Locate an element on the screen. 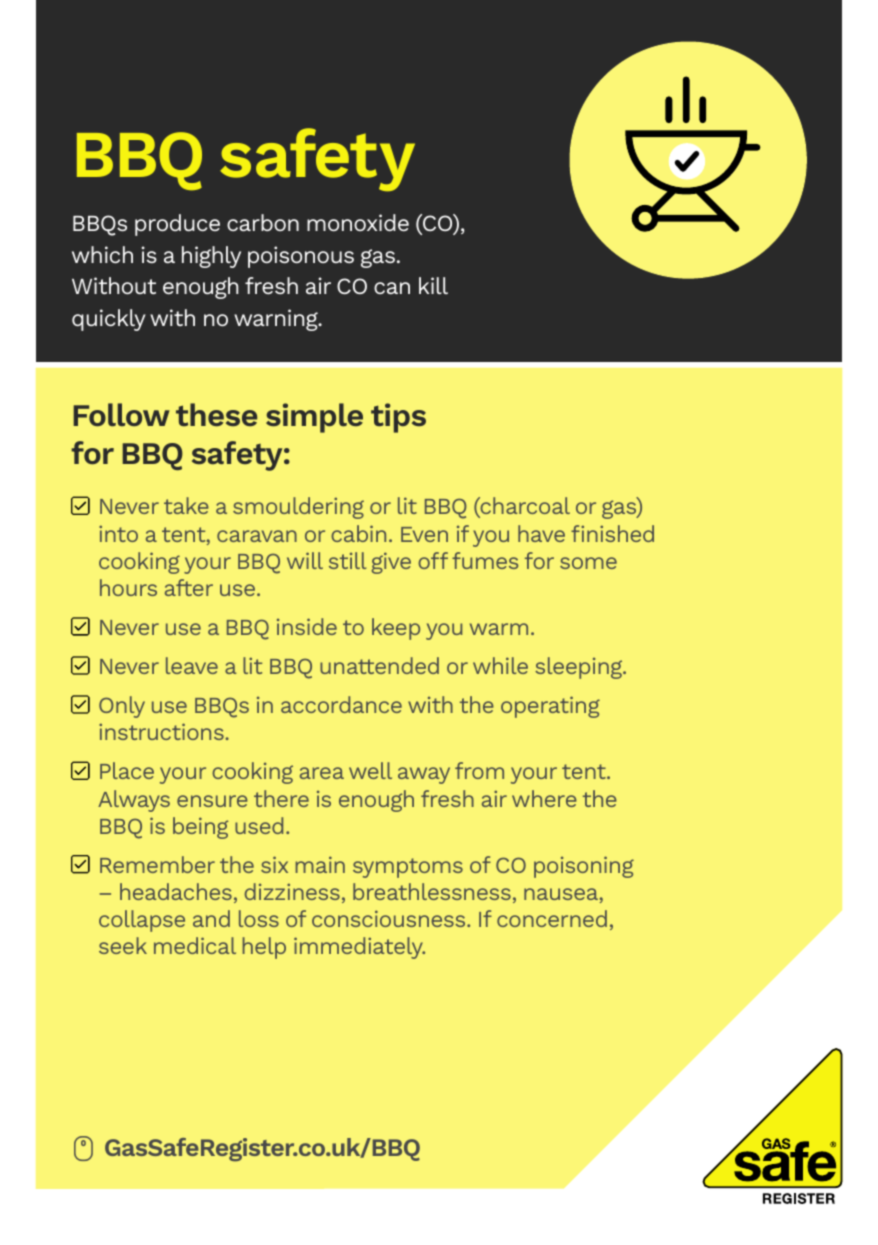 The height and width of the screenshot is (1245, 878). accordance is located at coordinates (341, 704).
